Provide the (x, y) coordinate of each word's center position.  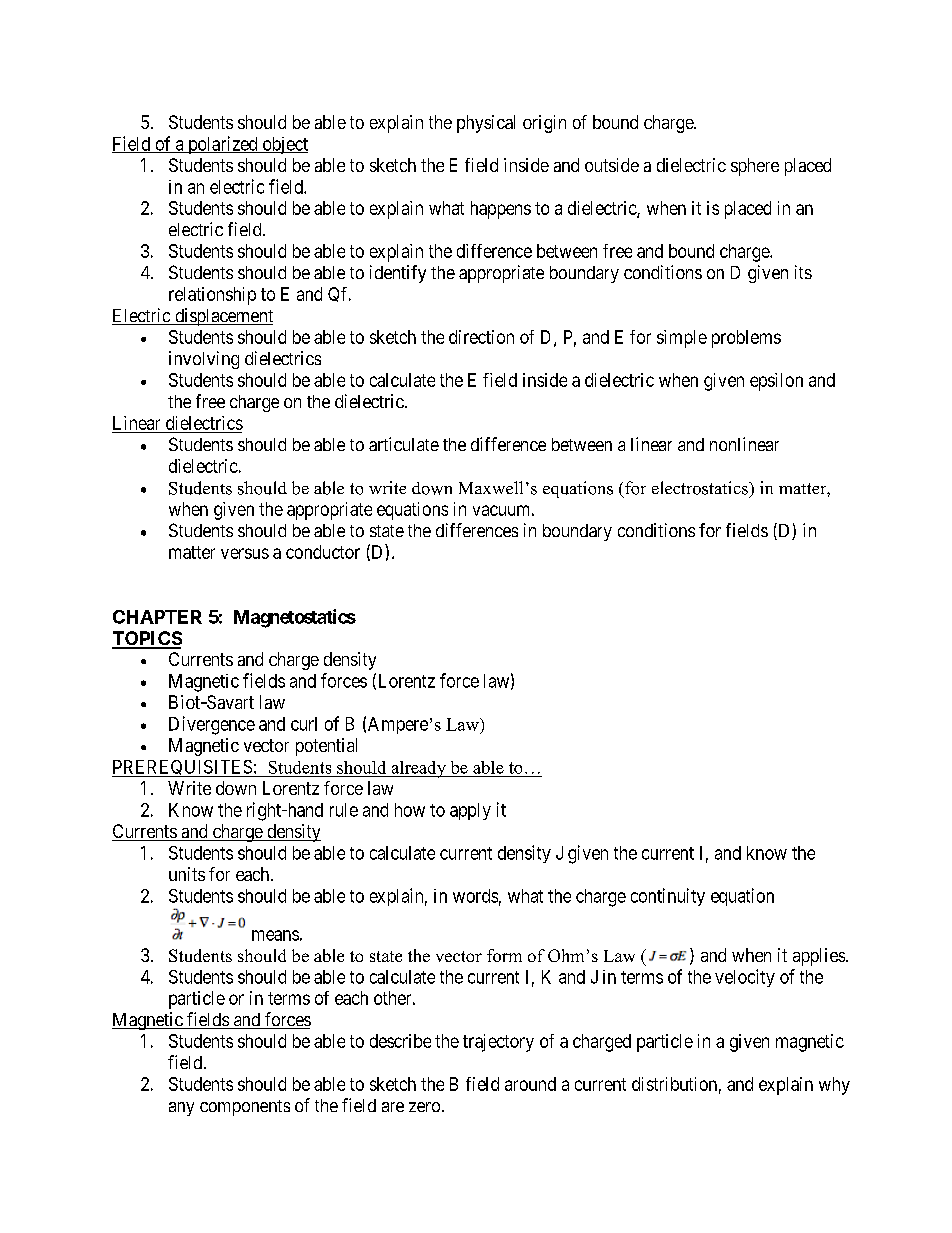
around (530, 1084)
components (245, 1108)
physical (486, 124)
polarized (223, 145)
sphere (755, 167)
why (834, 1086)
